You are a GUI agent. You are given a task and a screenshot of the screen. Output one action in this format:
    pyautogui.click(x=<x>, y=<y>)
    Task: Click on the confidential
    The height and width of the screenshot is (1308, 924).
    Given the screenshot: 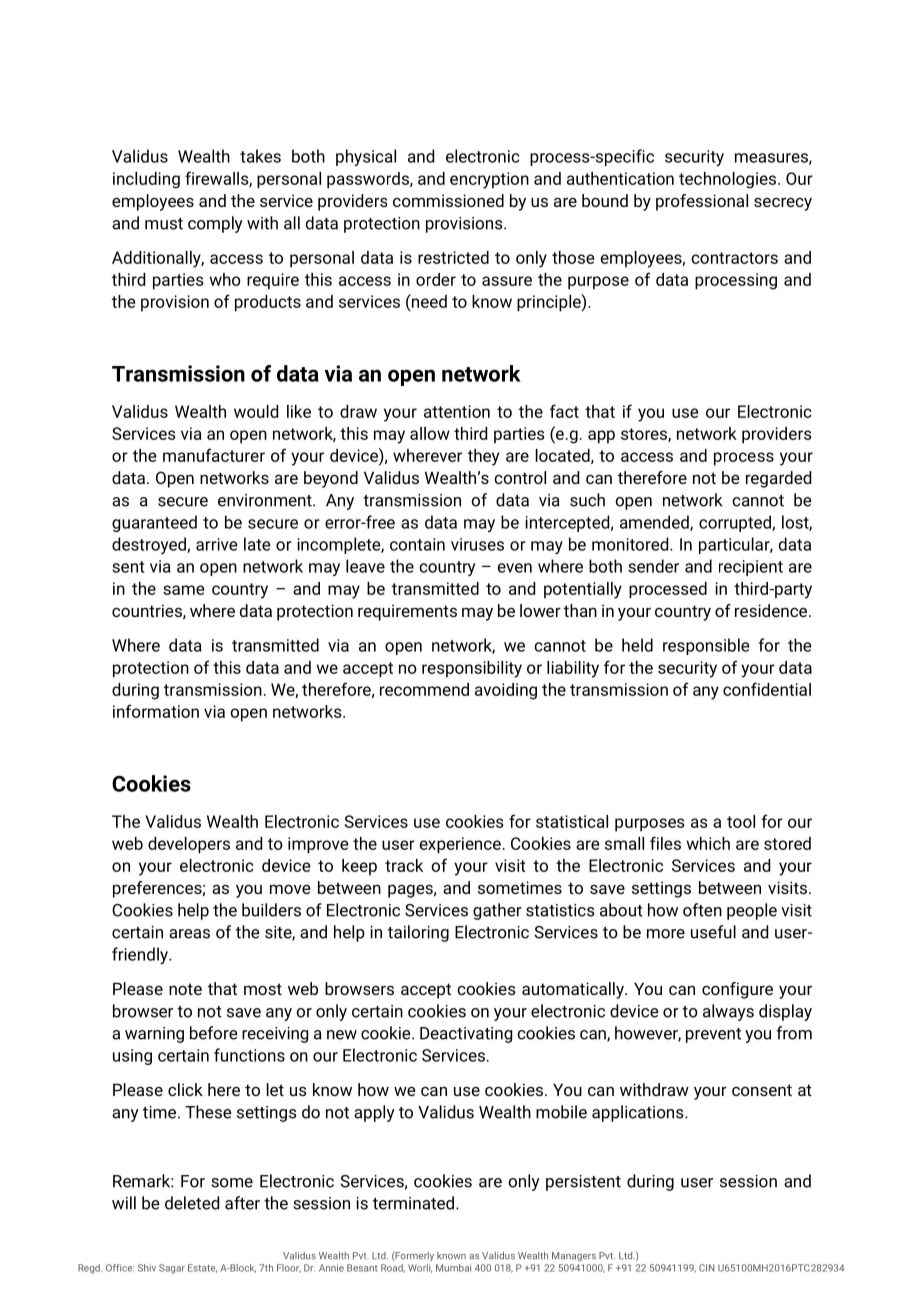 What is the action you would take?
    pyautogui.click(x=767, y=689)
